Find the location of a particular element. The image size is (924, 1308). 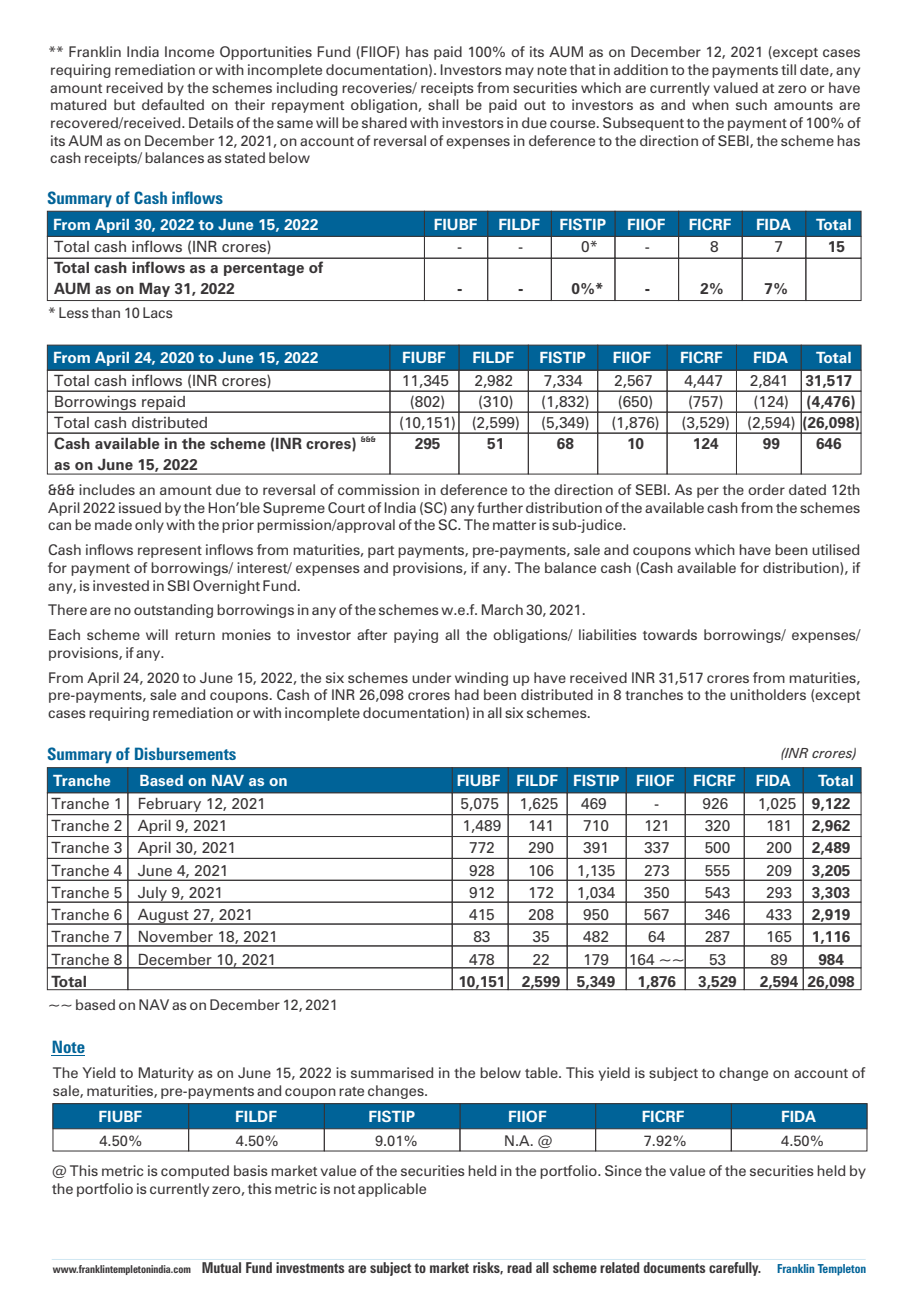

had is located at coordinates (467, 694).
